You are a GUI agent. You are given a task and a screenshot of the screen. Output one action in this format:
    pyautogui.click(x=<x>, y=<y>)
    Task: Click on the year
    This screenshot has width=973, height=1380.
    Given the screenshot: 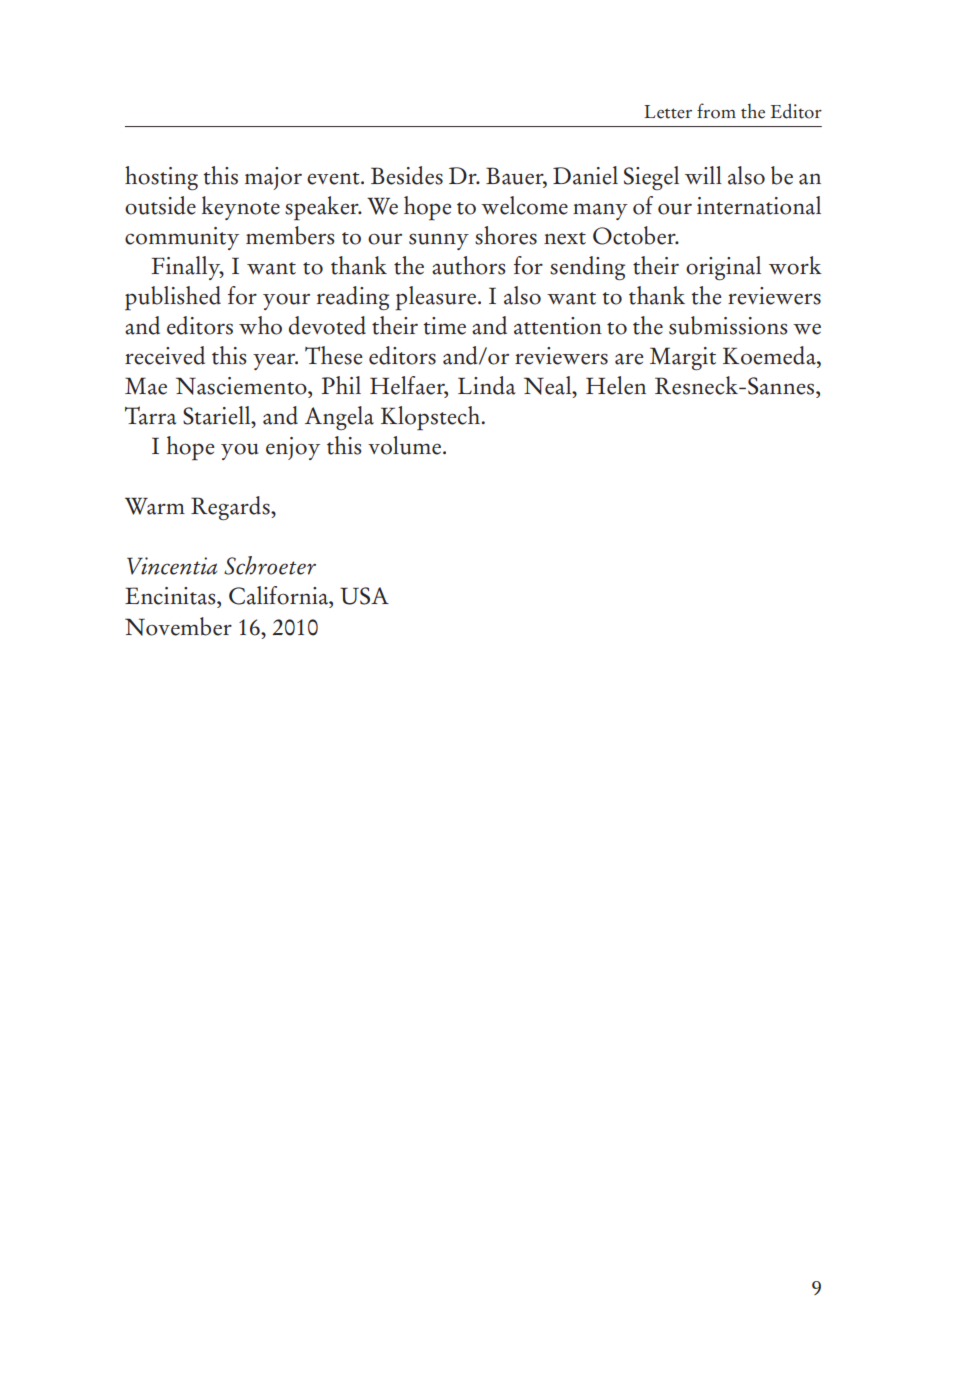 What is the action you would take?
    pyautogui.click(x=275, y=361)
